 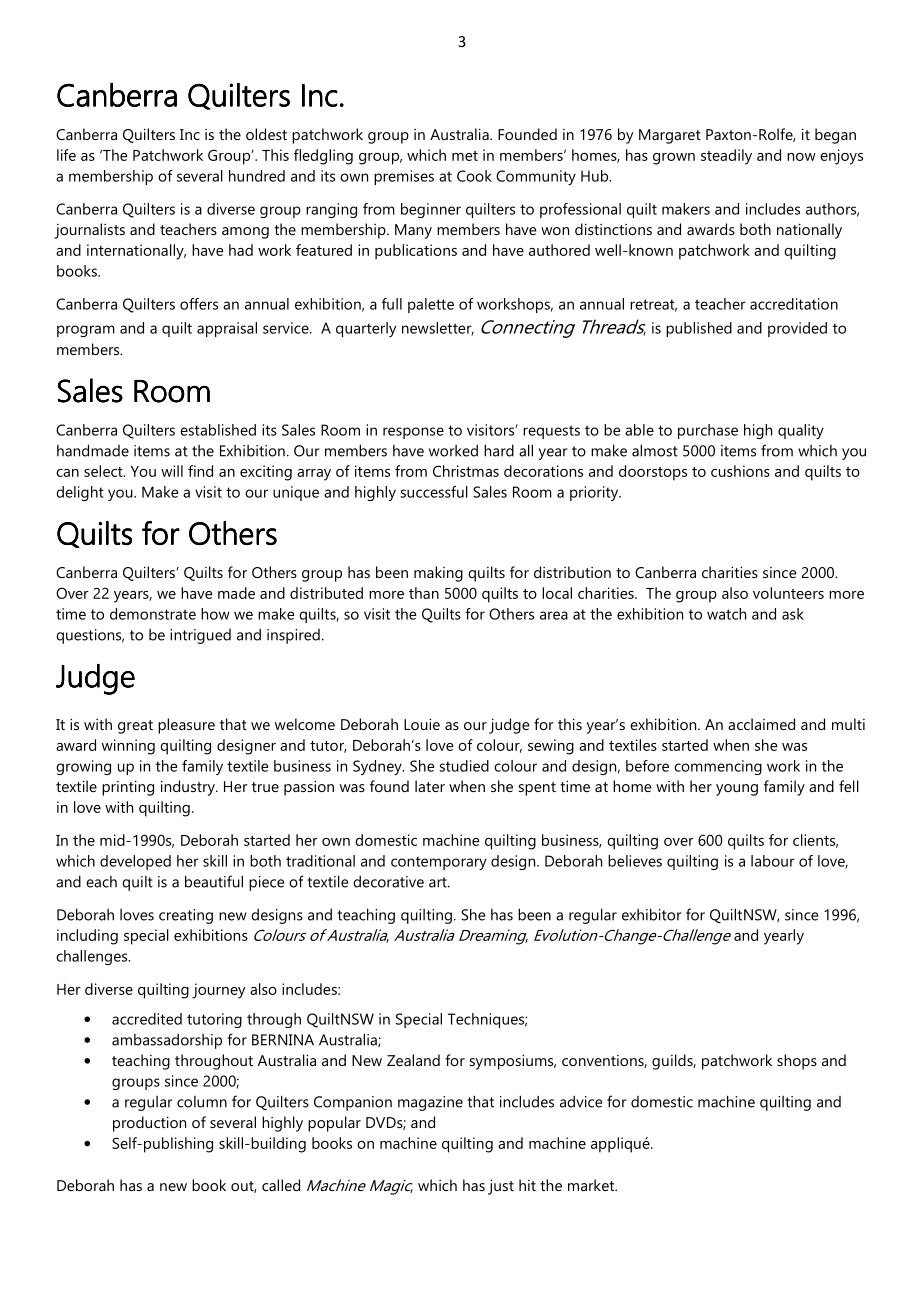 What do you see at coordinates (218, 430) in the document?
I see `established` at bounding box center [218, 430].
